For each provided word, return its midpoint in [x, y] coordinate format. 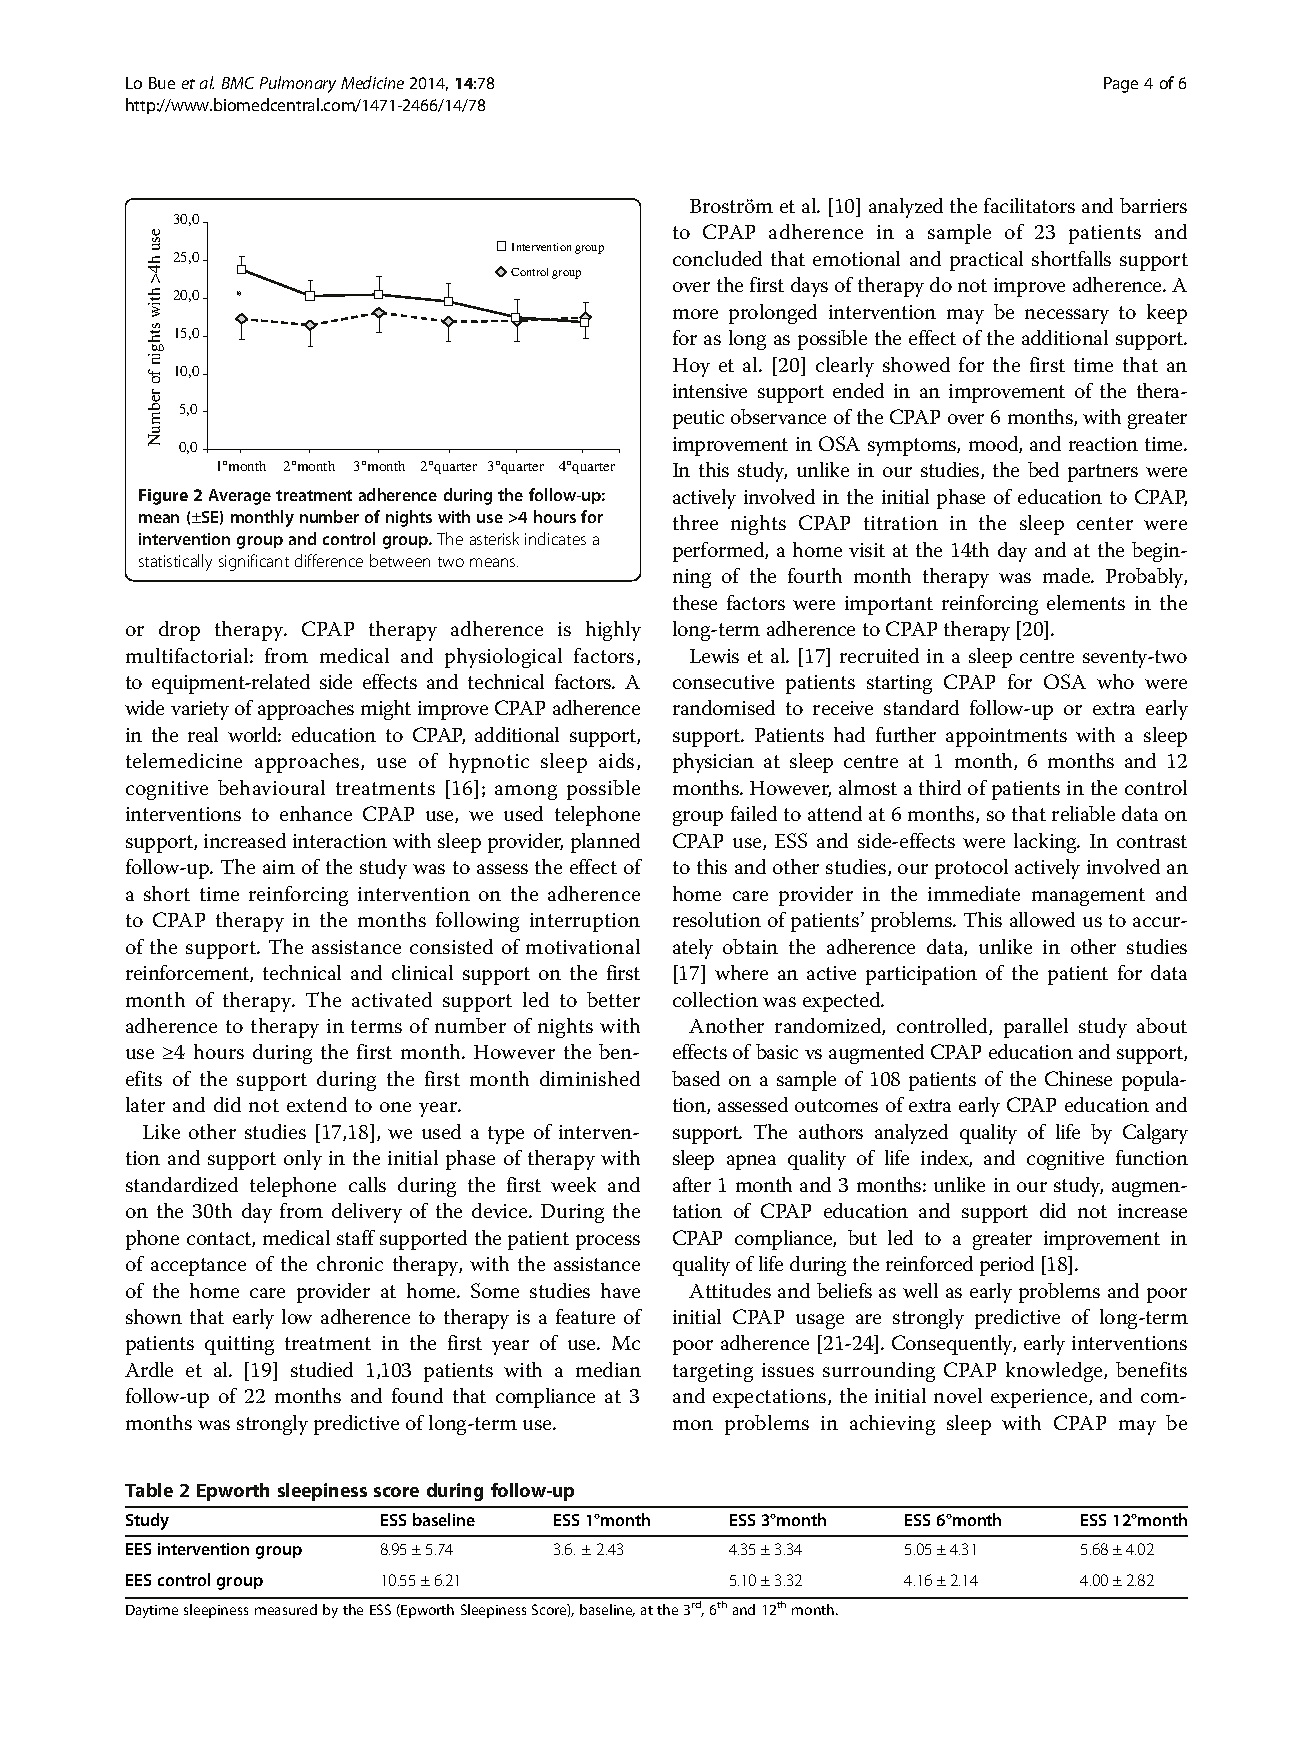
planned [605, 843]
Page [1121, 85]
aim [279, 867]
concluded [717, 258]
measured [286, 1609]
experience [1040, 1398]
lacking [1046, 843]
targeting [713, 1372]
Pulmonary [298, 84]
